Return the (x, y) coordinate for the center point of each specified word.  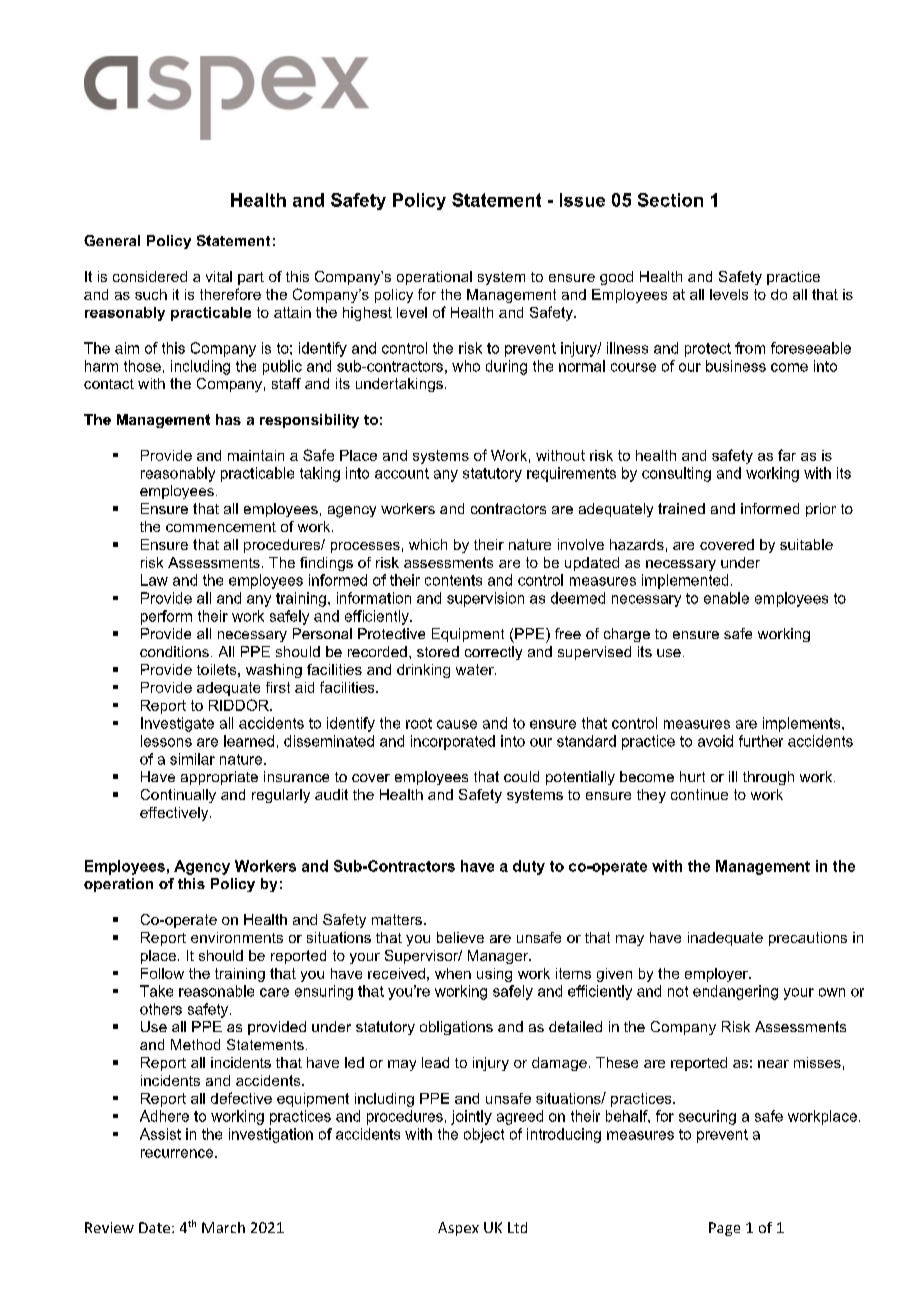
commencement (221, 527)
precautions (808, 939)
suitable (806, 544)
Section (670, 200)
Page (724, 1229)
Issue (582, 200)
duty (529, 867)
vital (219, 276)
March (223, 1227)
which (428, 544)
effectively (175, 814)
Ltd (517, 1227)
